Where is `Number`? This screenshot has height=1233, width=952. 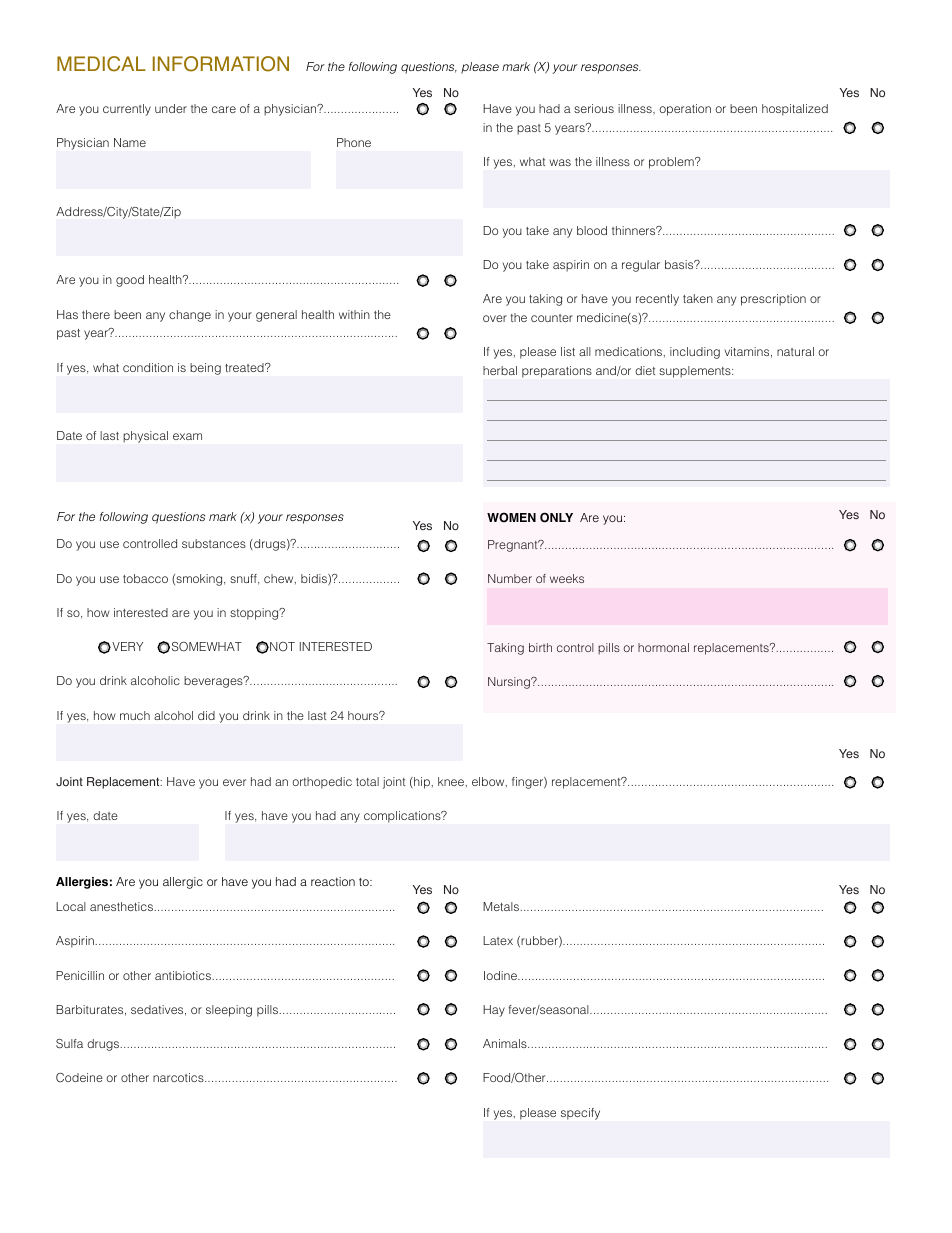
Number is located at coordinates (510, 578).
